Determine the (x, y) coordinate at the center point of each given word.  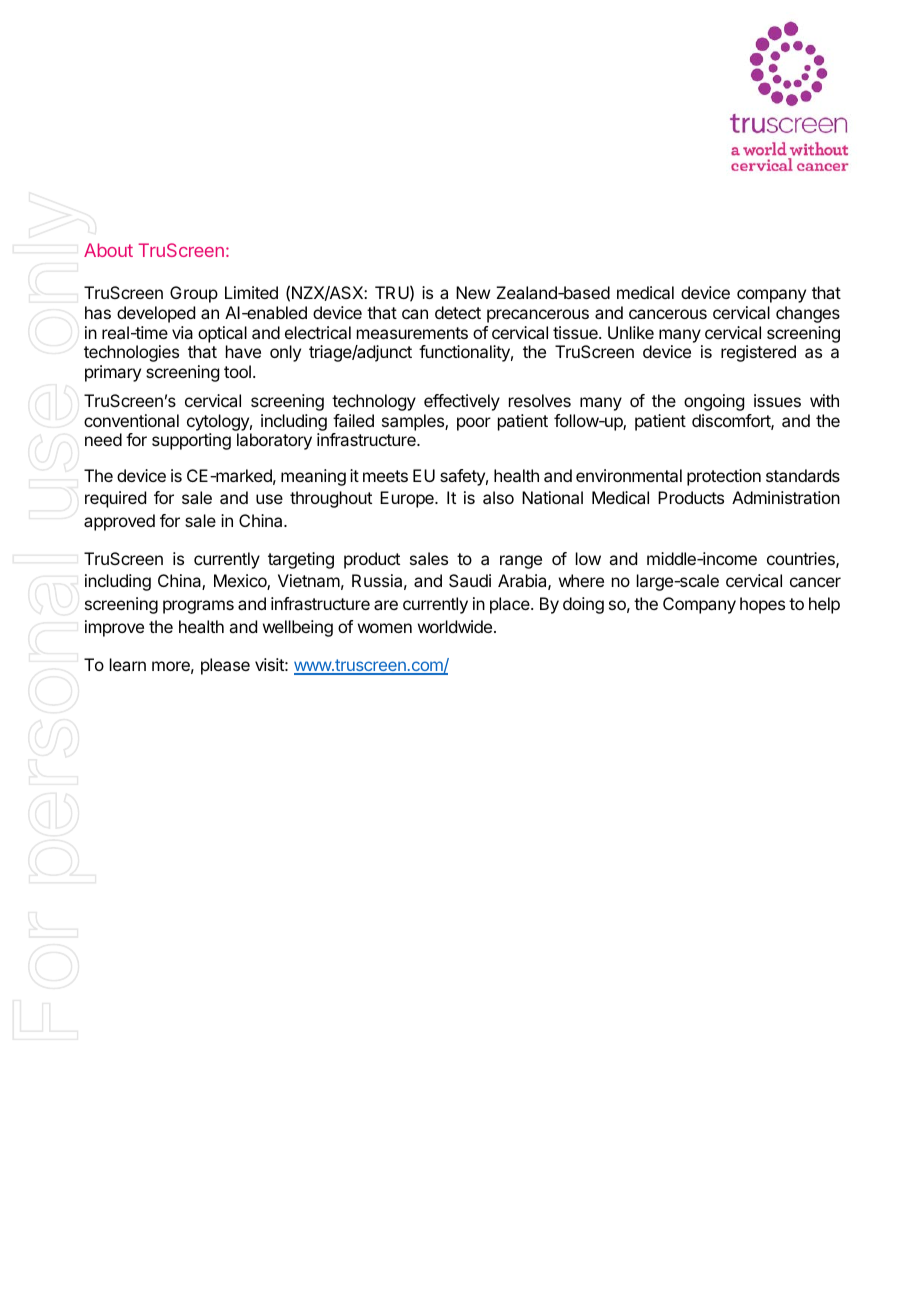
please (225, 666)
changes (808, 314)
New (473, 292)
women (385, 628)
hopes (762, 605)
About (108, 250)
